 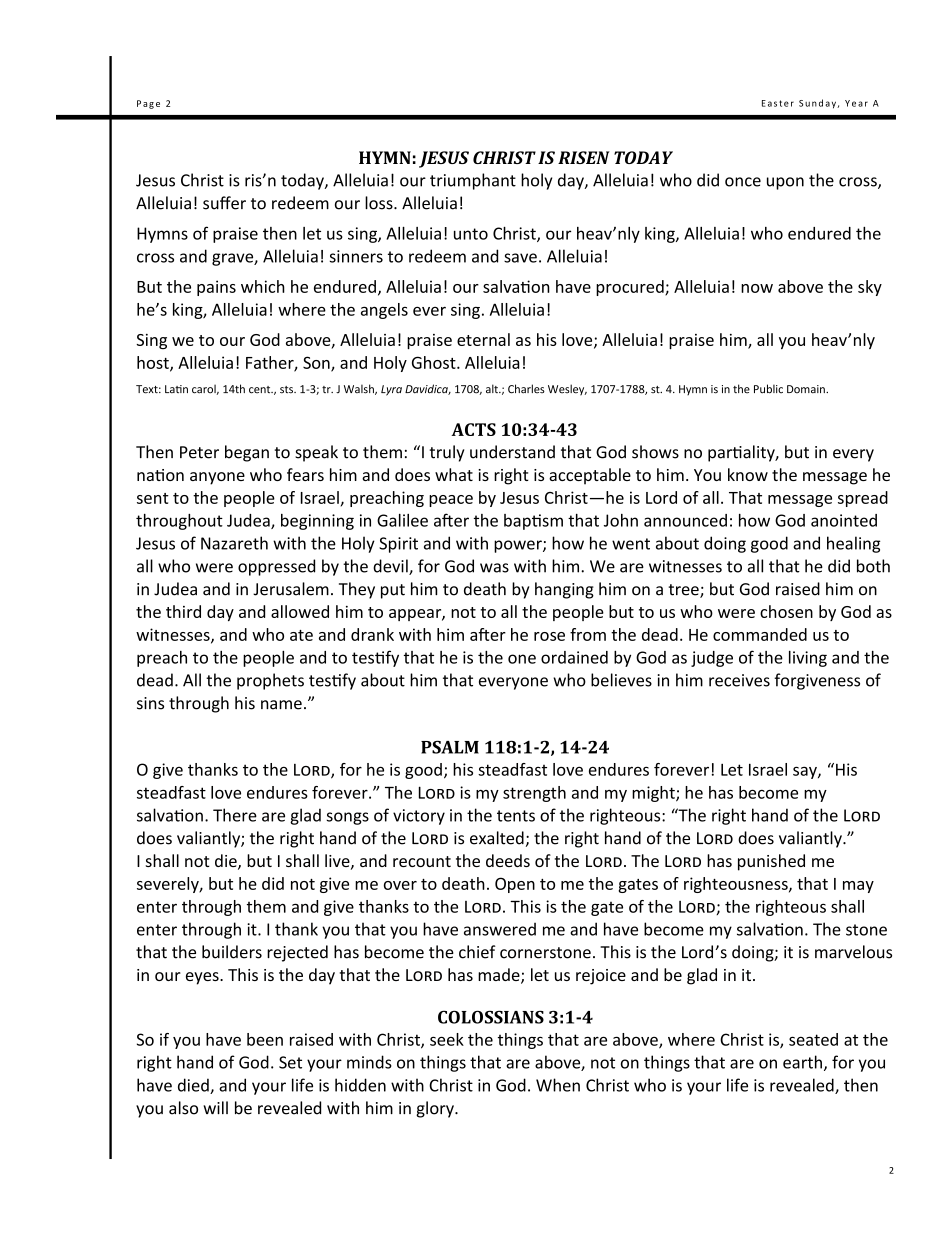 What do you see at coordinates (235, 815) in the screenshot?
I see `There` at bounding box center [235, 815].
